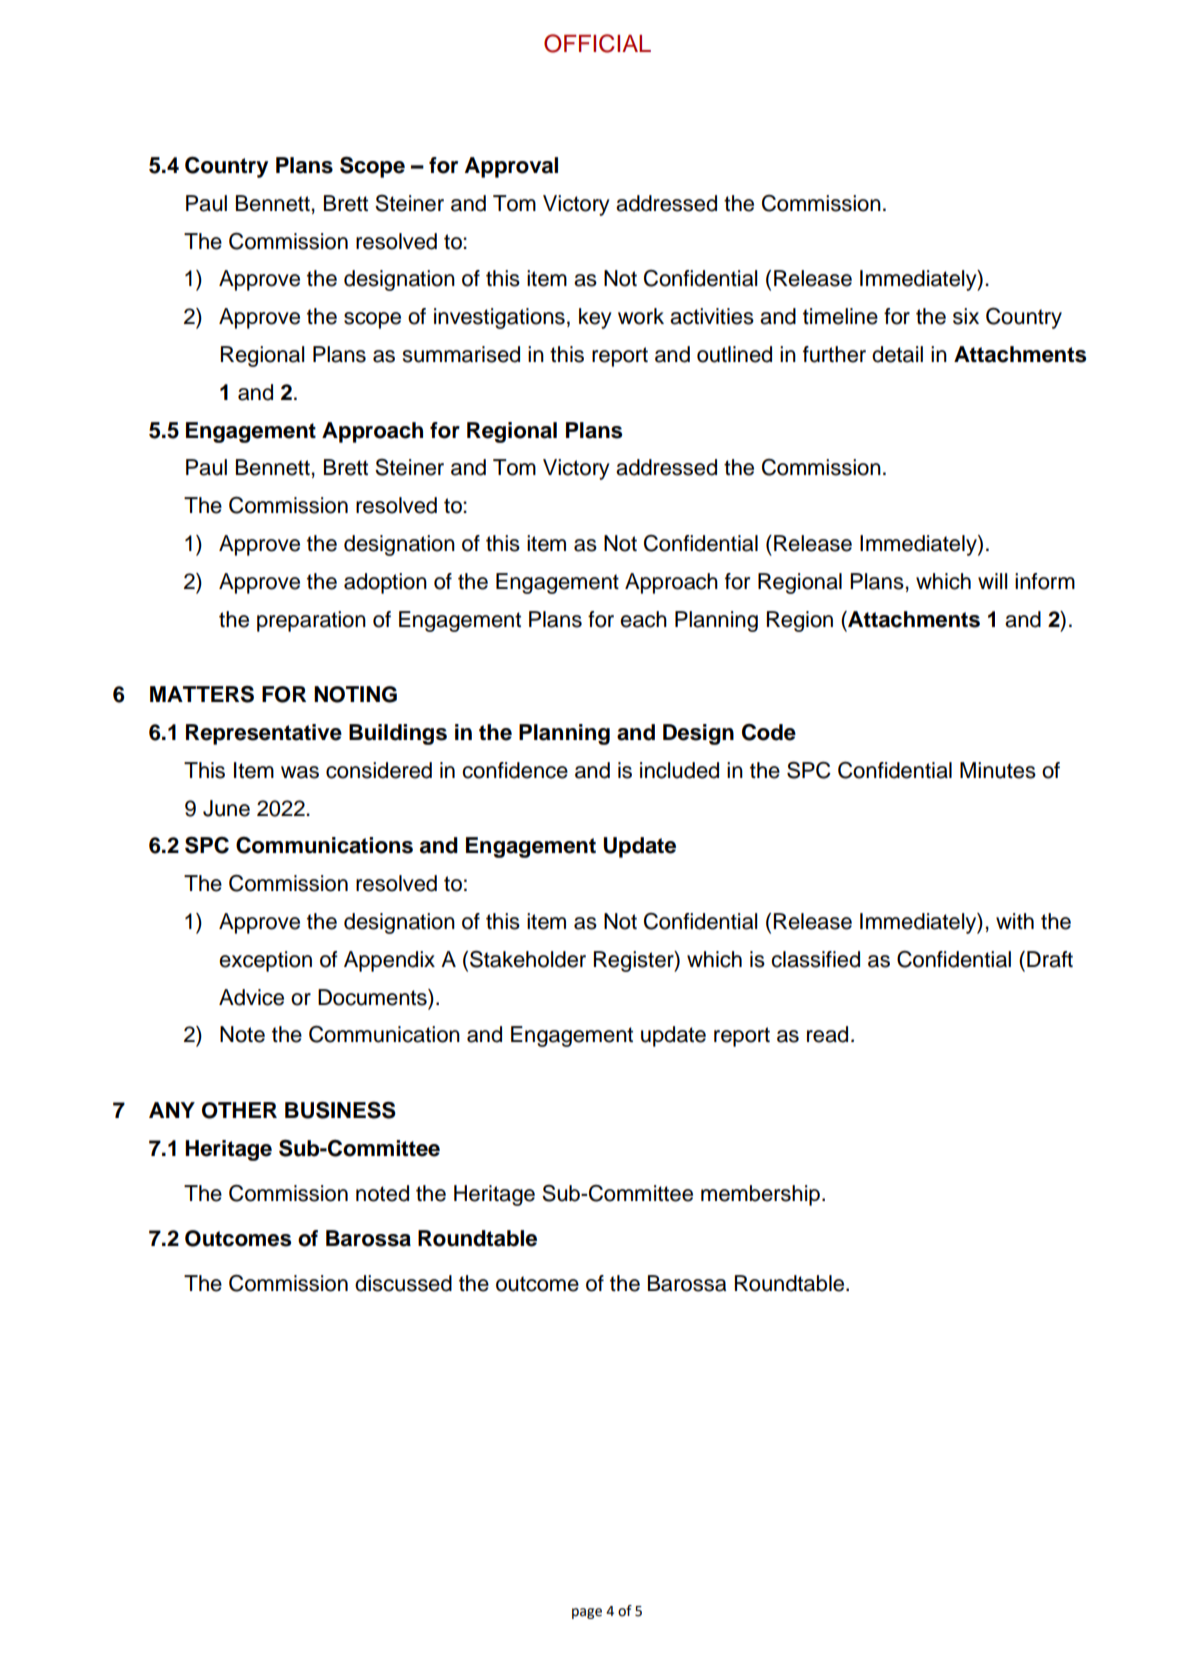 This screenshot has width=1186, height=1677. What do you see at coordinates (511, 167) in the screenshot?
I see `Approval` at bounding box center [511, 167].
